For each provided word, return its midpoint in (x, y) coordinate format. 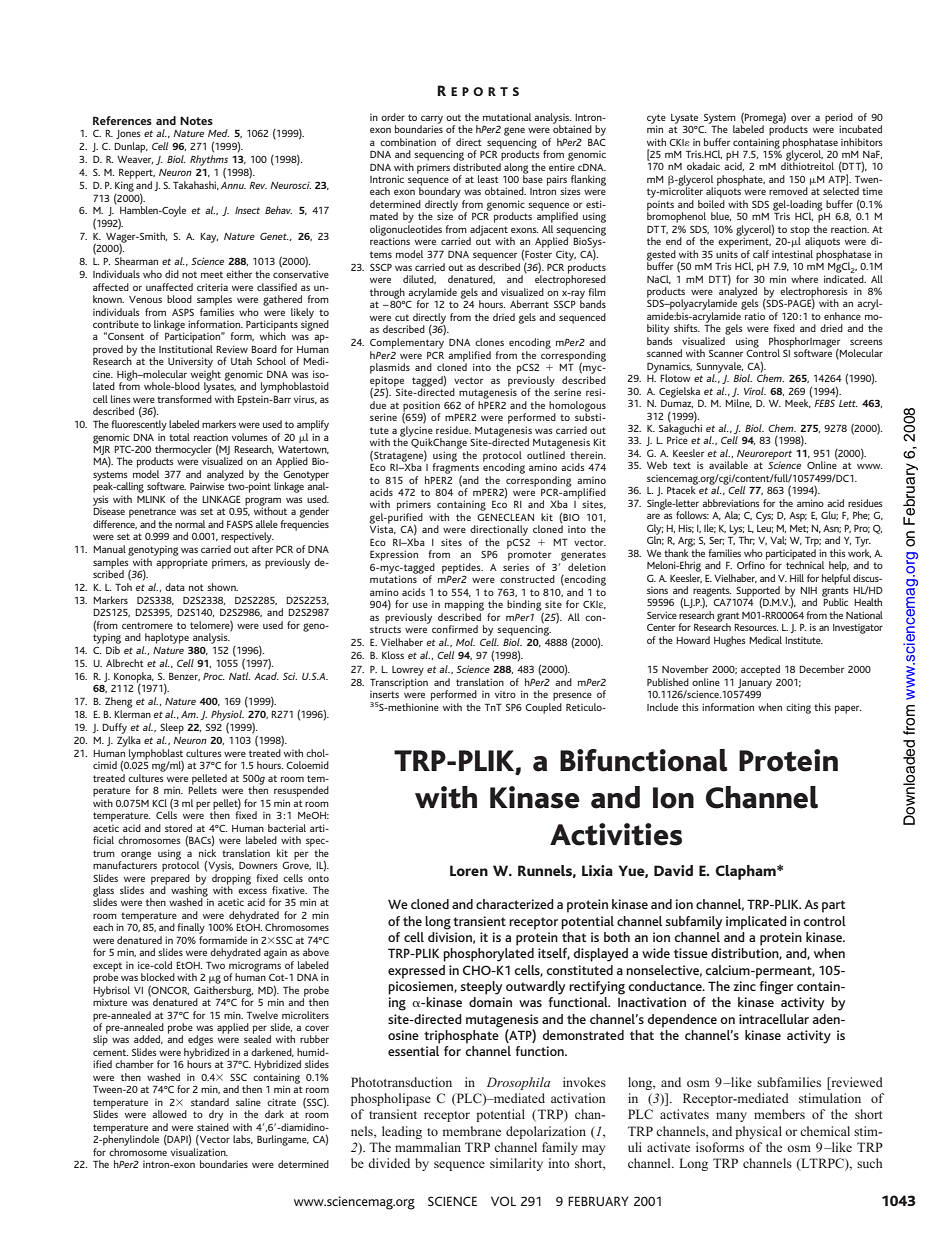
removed (788, 191)
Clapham (746, 872)
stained (213, 1125)
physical (758, 1132)
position (422, 407)
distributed (478, 165)
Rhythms (209, 160)
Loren (469, 870)
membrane (471, 1131)
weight (206, 376)
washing (189, 891)
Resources (756, 627)
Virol (755, 391)
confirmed (455, 629)
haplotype (167, 638)
